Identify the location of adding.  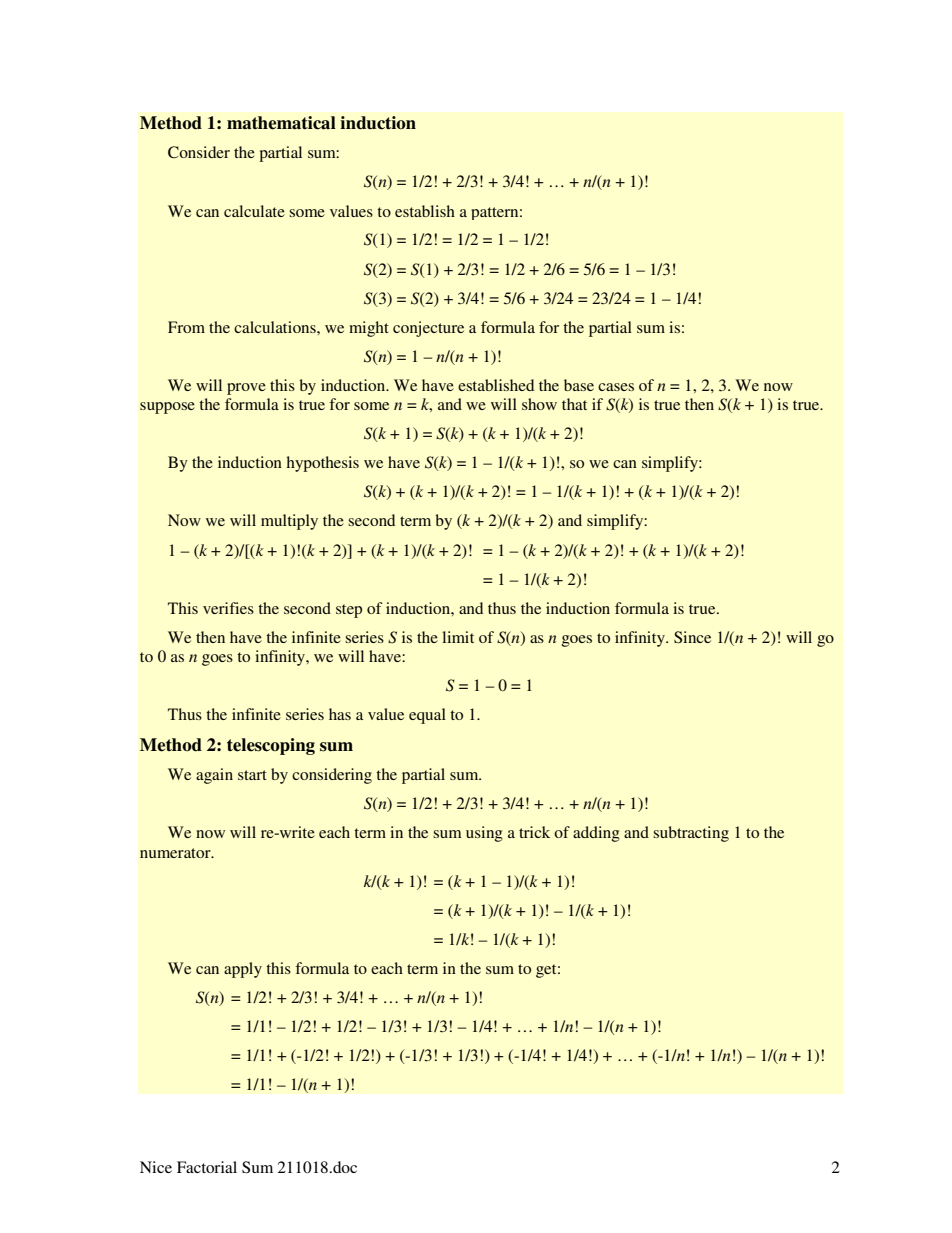
(596, 834).
